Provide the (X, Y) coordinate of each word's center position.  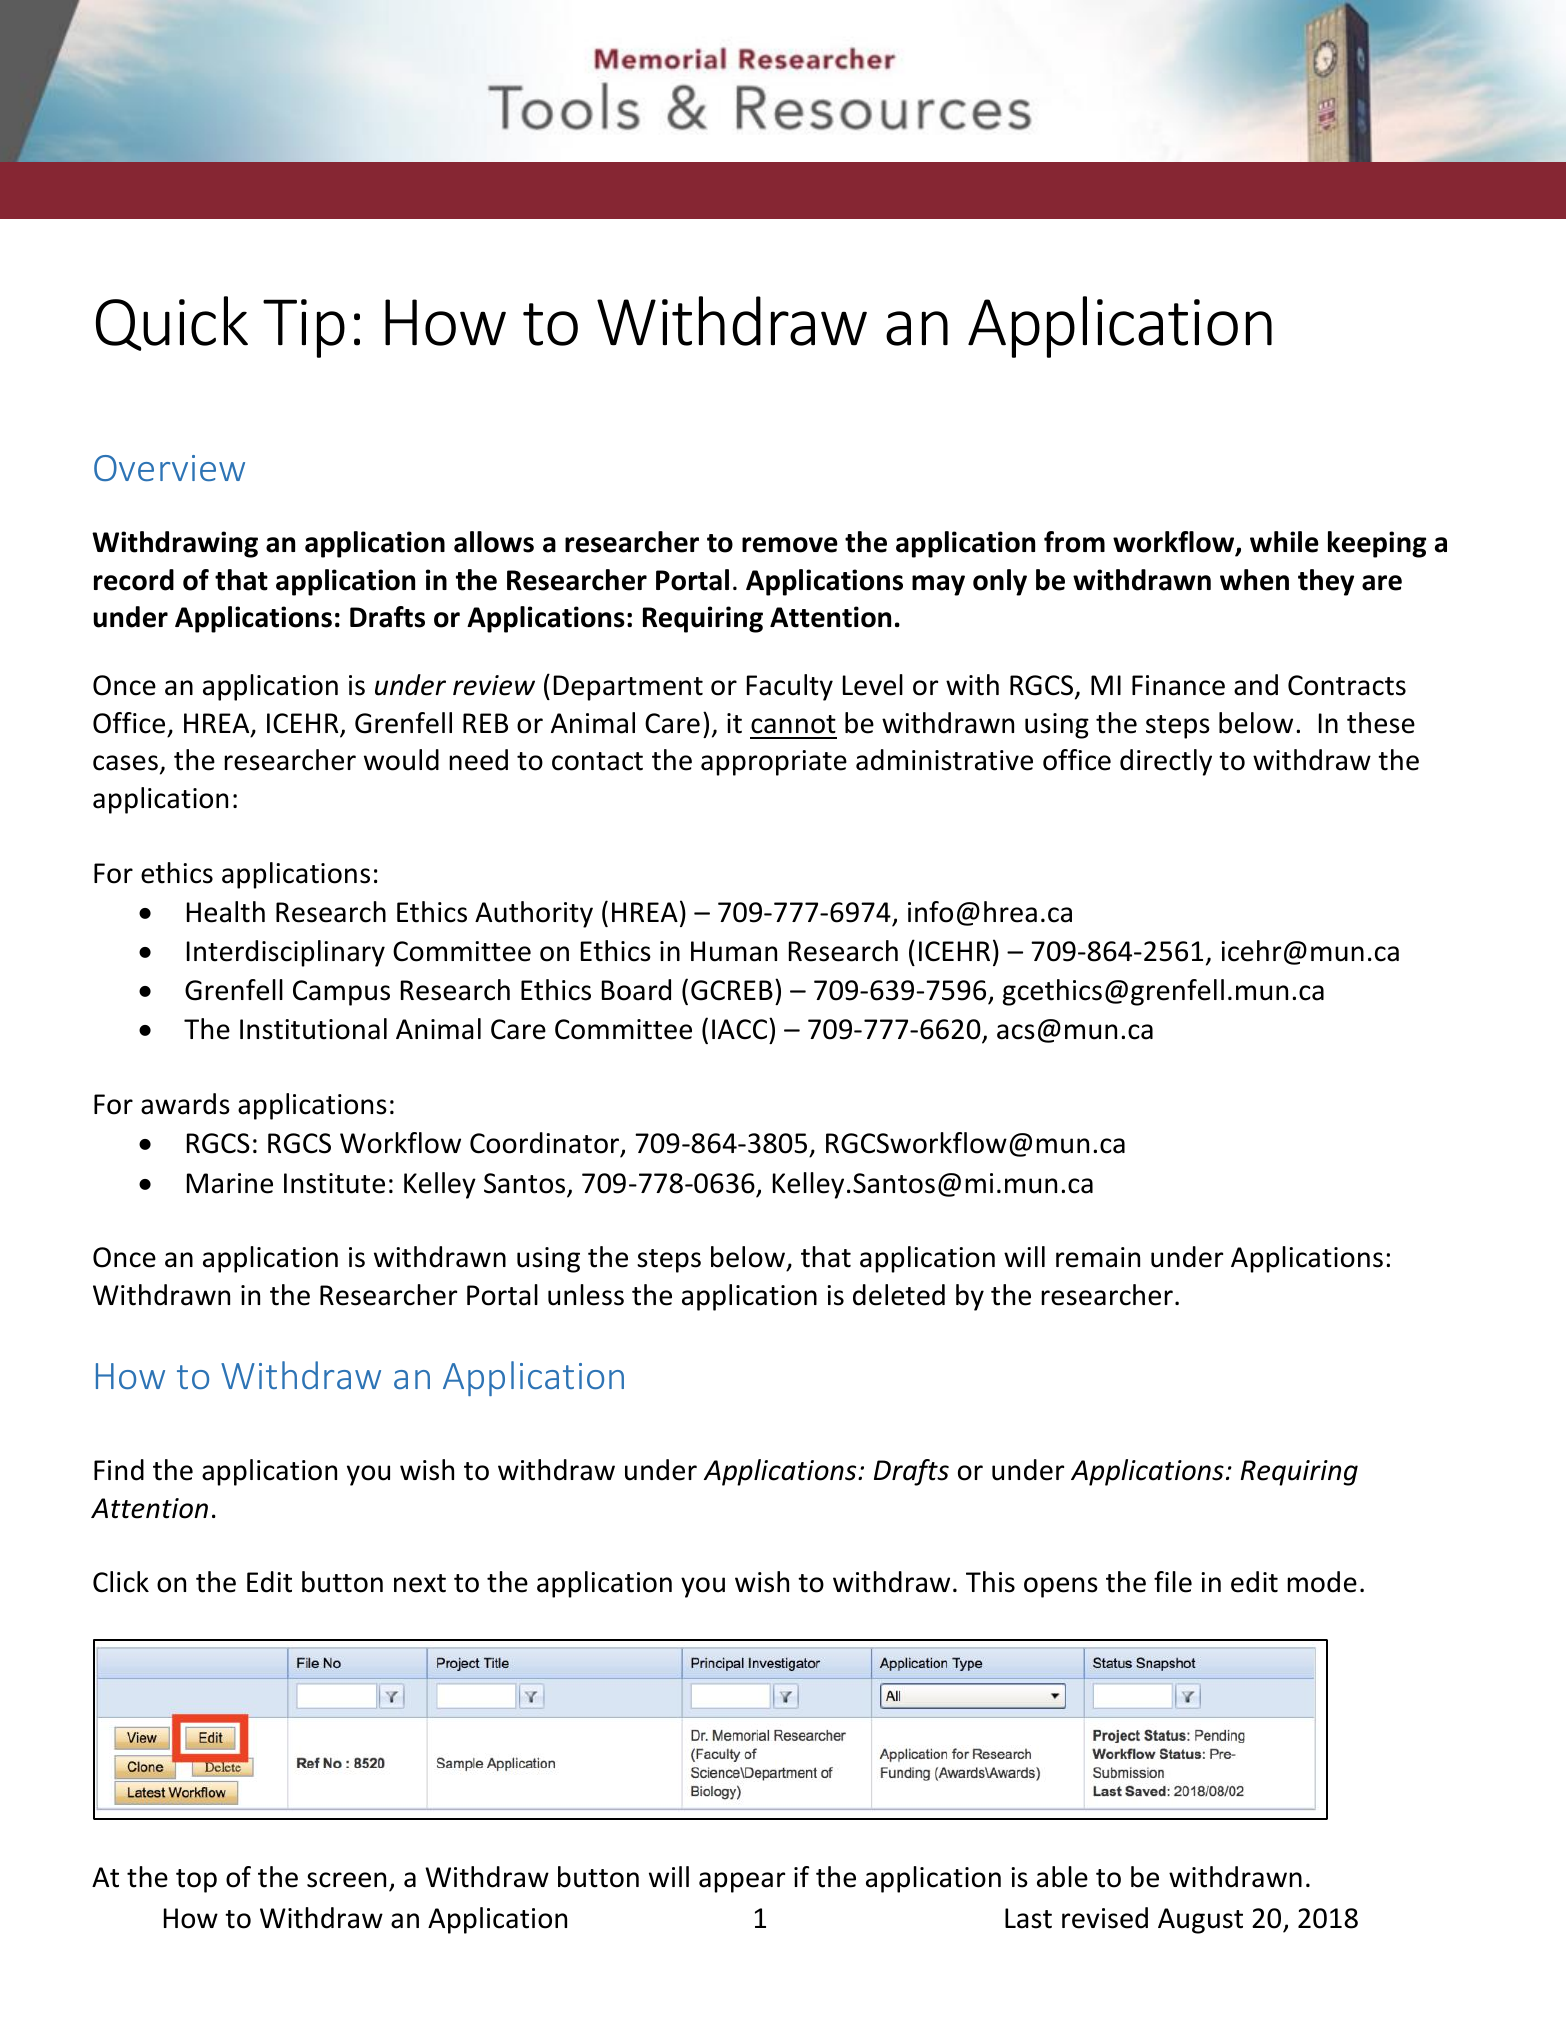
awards (185, 1104)
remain (1098, 1257)
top (196, 1881)
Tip (304, 328)
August (1200, 1921)
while (1284, 542)
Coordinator (546, 1144)
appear (742, 1882)
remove (790, 545)
